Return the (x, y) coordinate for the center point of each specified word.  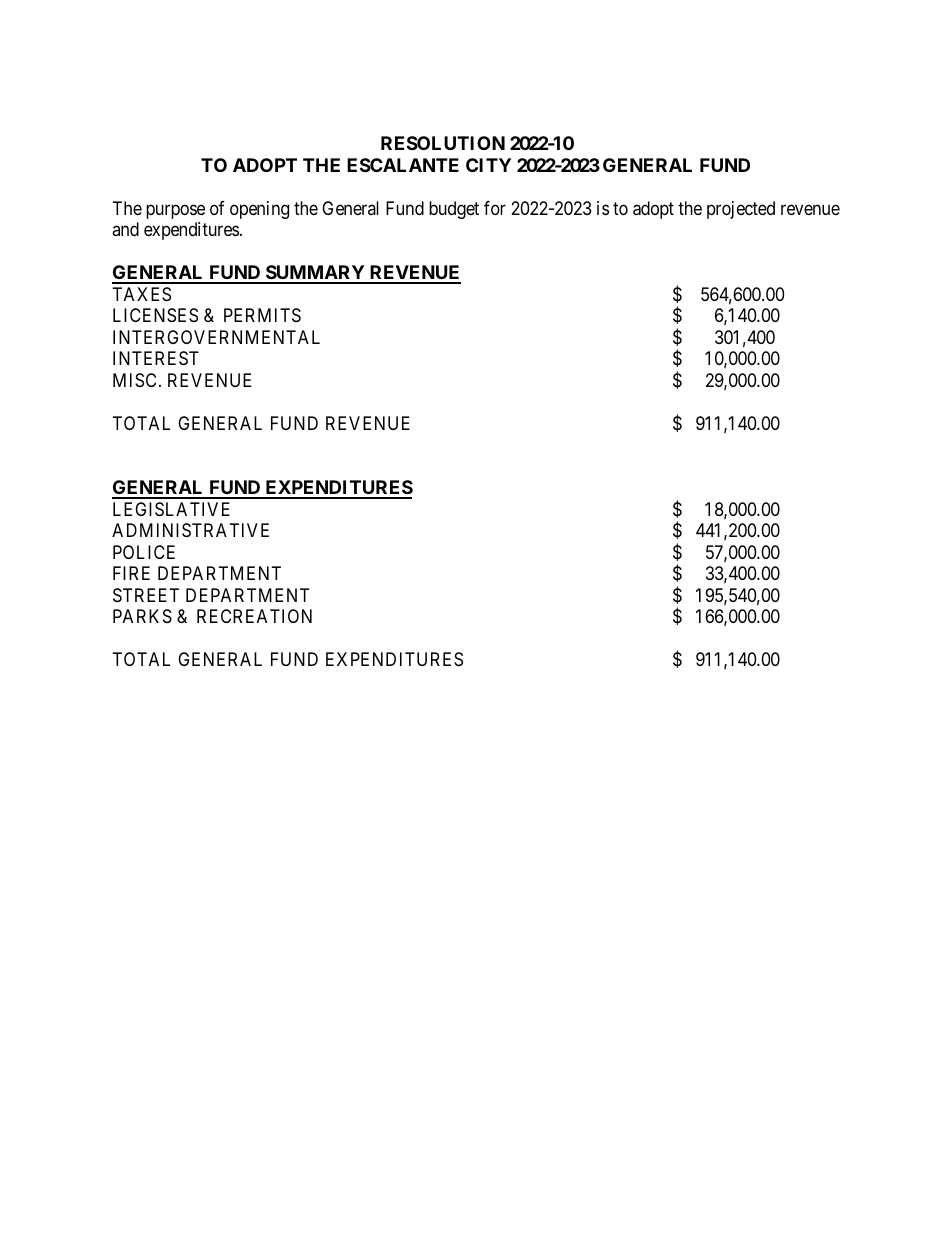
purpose (175, 211)
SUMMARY (315, 274)
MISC (134, 380)
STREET (146, 595)
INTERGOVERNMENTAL (216, 337)
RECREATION (254, 616)
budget (454, 210)
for (495, 208)
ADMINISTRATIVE (190, 530)
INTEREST (156, 358)
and (125, 229)
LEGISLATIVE (171, 509)
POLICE (144, 552)
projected (741, 210)
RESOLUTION (443, 143)
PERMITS (262, 315)
